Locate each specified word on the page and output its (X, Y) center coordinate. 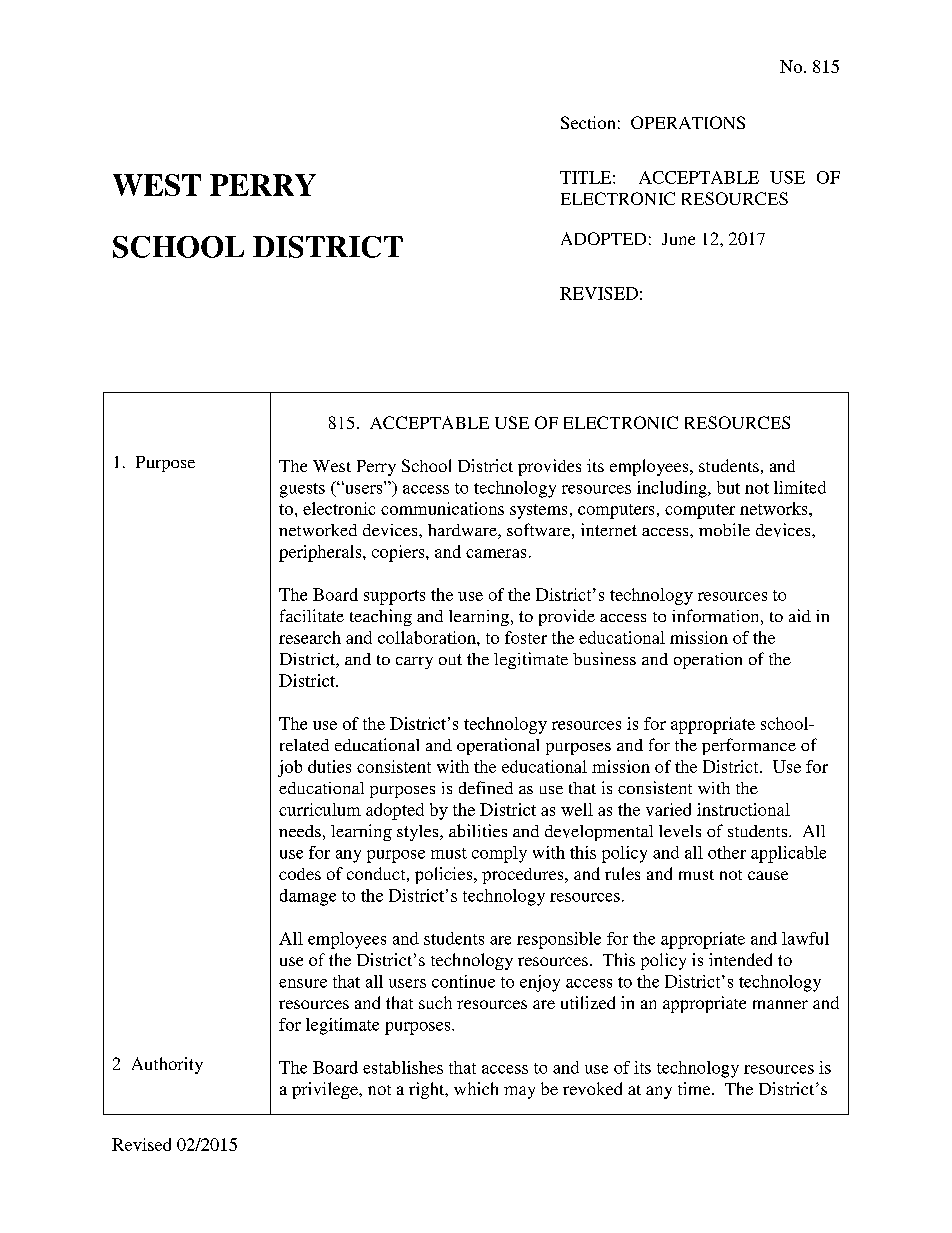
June (678, 239)
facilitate (312, 615)
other (727, 852)
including (673, 489)
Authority (167, 1065)
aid (800, 615)
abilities (478, 830)
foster (526, 637)
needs (300, 831)
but (728, 487)
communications (442, 508)
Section (588, 122)
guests (302, 490)
